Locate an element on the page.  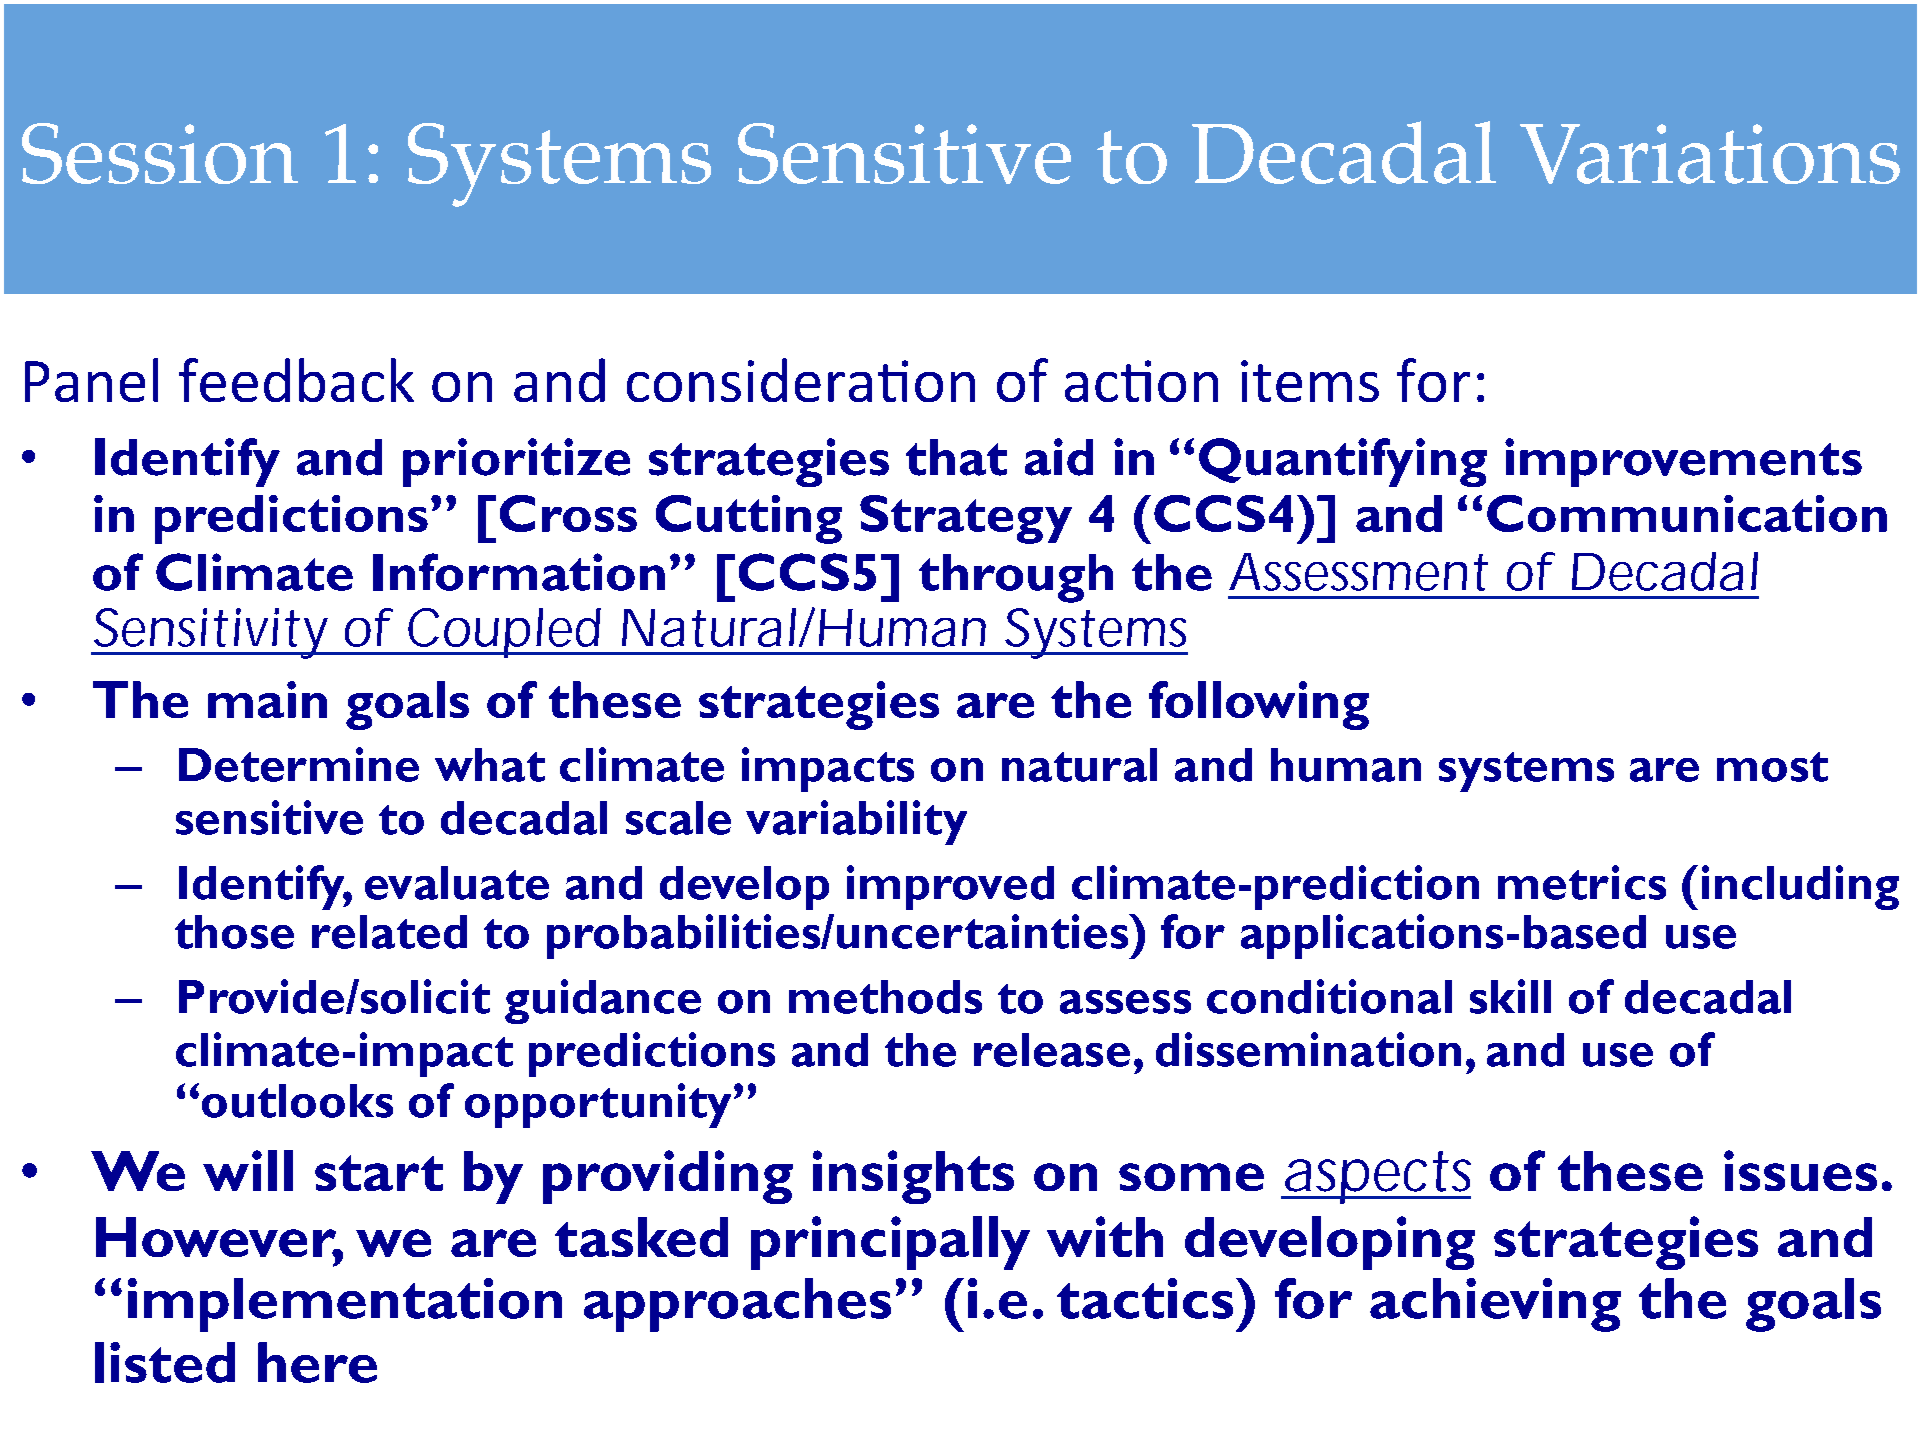
related is located at coordinates (389, 932).
